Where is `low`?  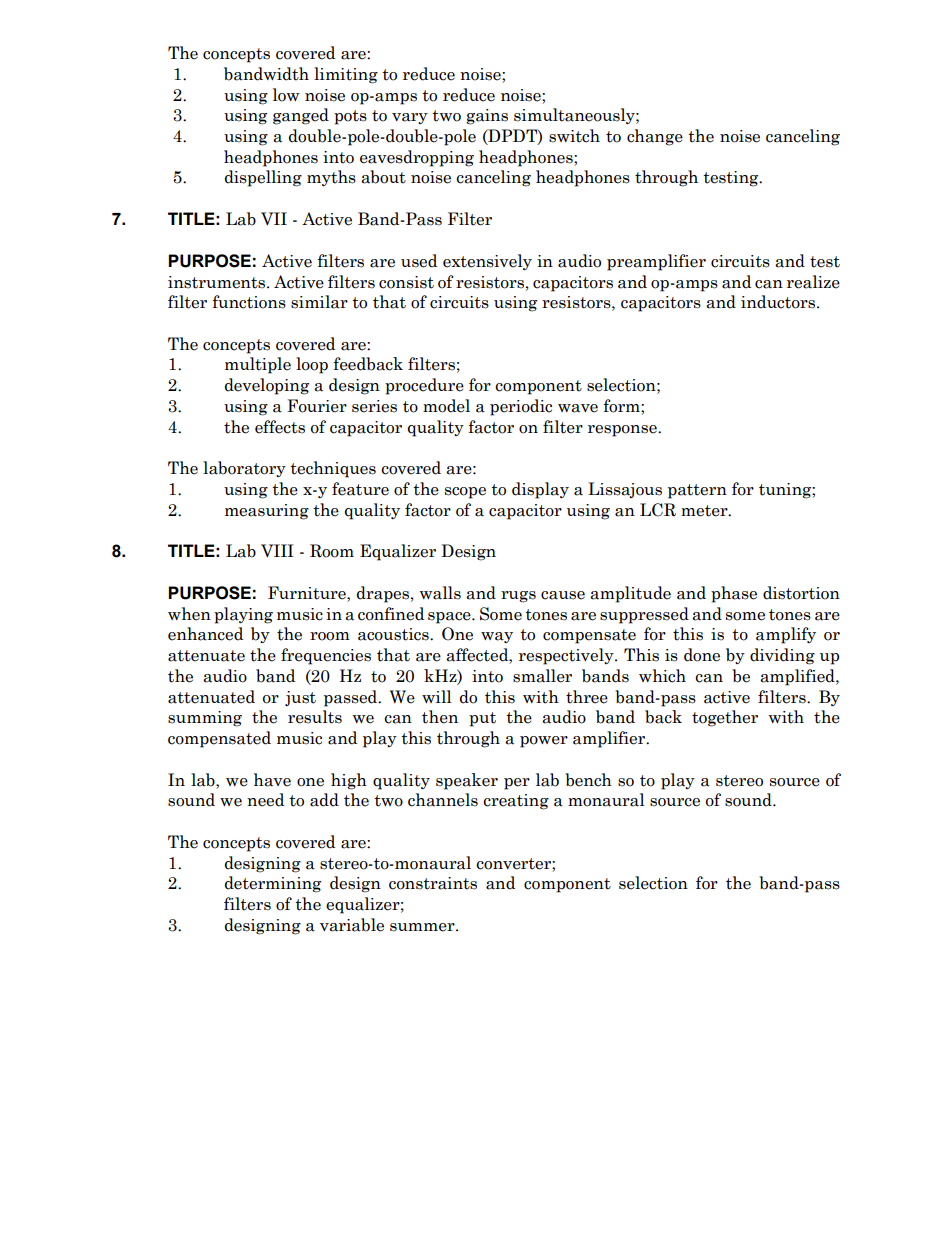
low is located at coordinates (286, 95).
